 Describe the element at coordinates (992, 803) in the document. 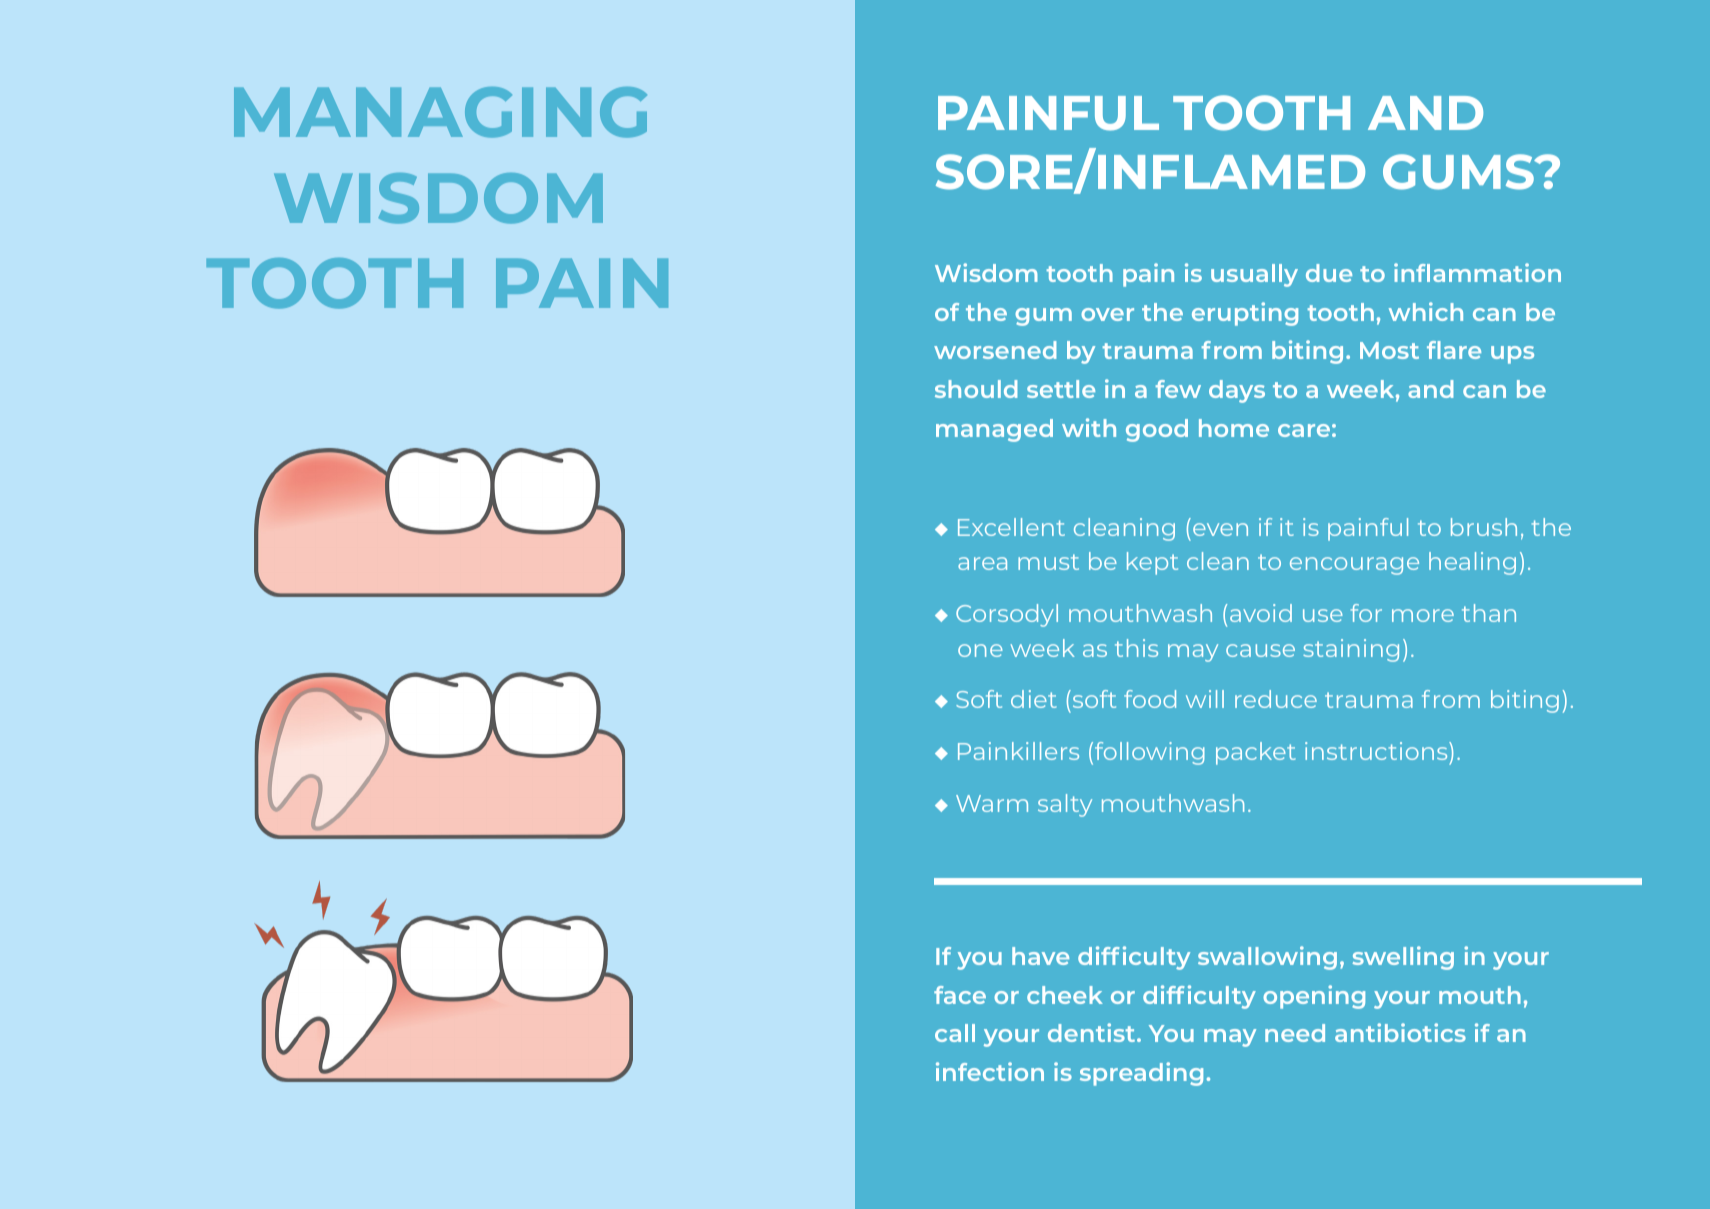

I see `Warm` at that location.
